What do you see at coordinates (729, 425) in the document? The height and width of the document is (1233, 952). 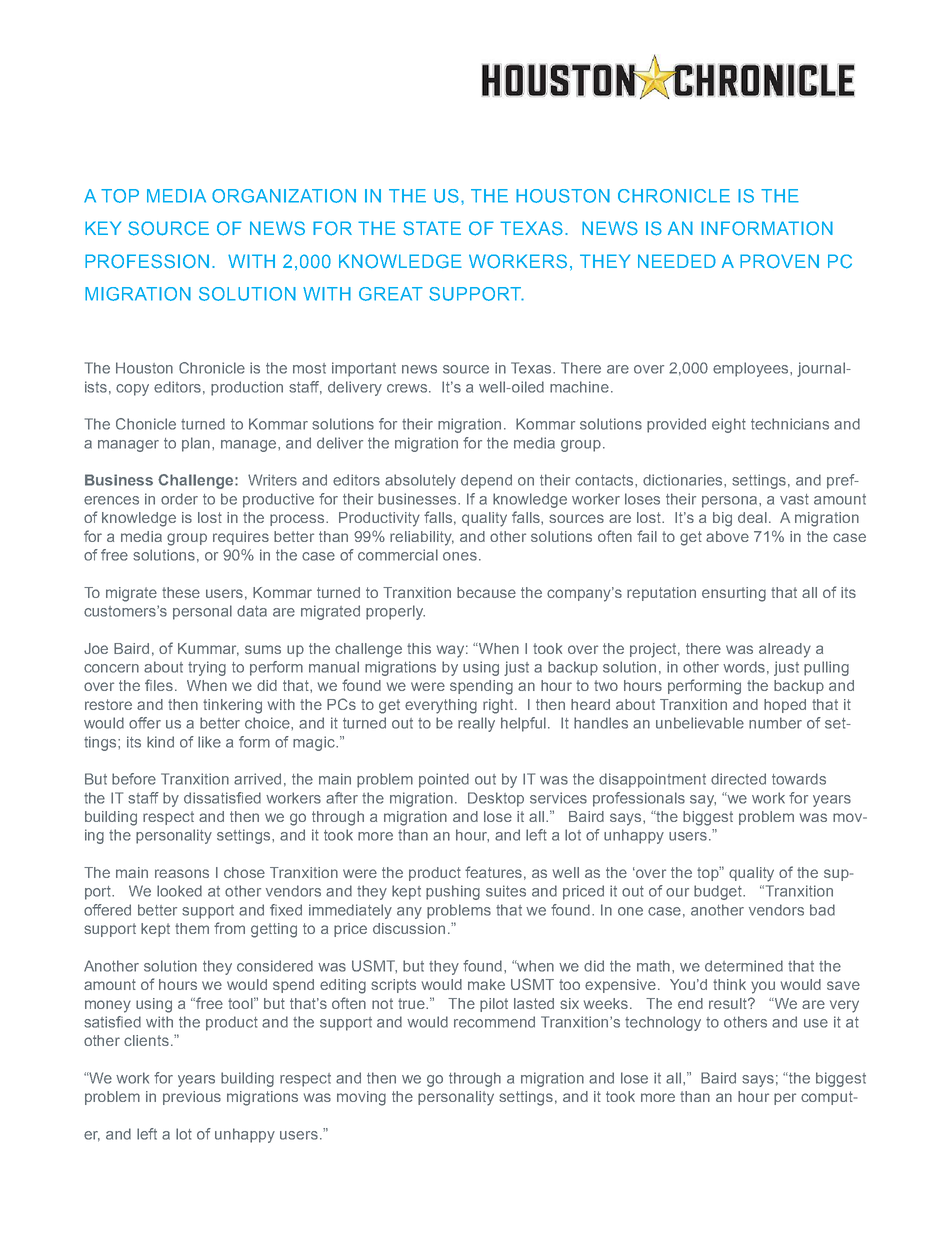 I see `eight` at bounding box center [729, 425].
